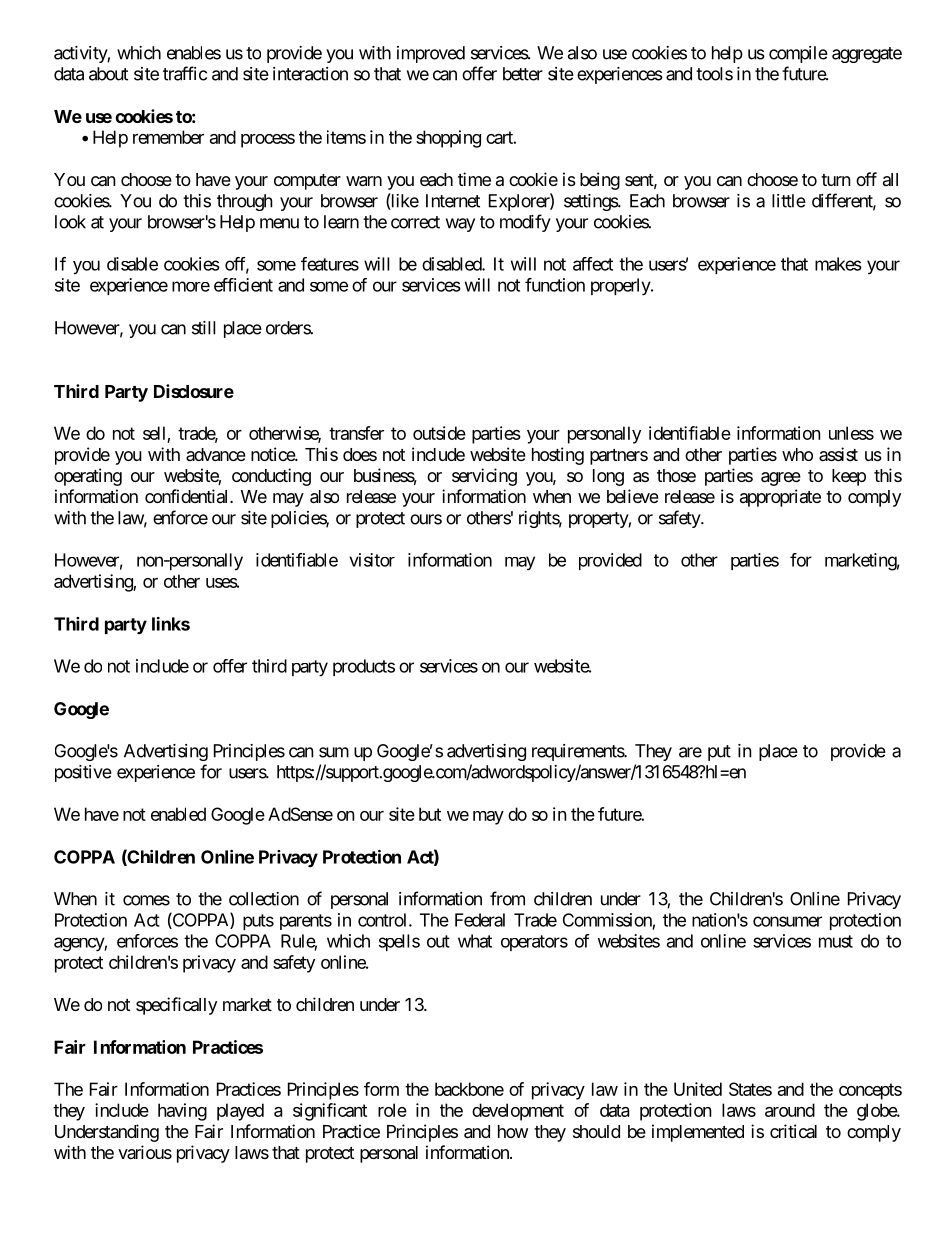 The width and height of the screenshot is (952, 1233). Describe the element at coordinates (790, 1110) in the screenshot. I see `around` at that location.
